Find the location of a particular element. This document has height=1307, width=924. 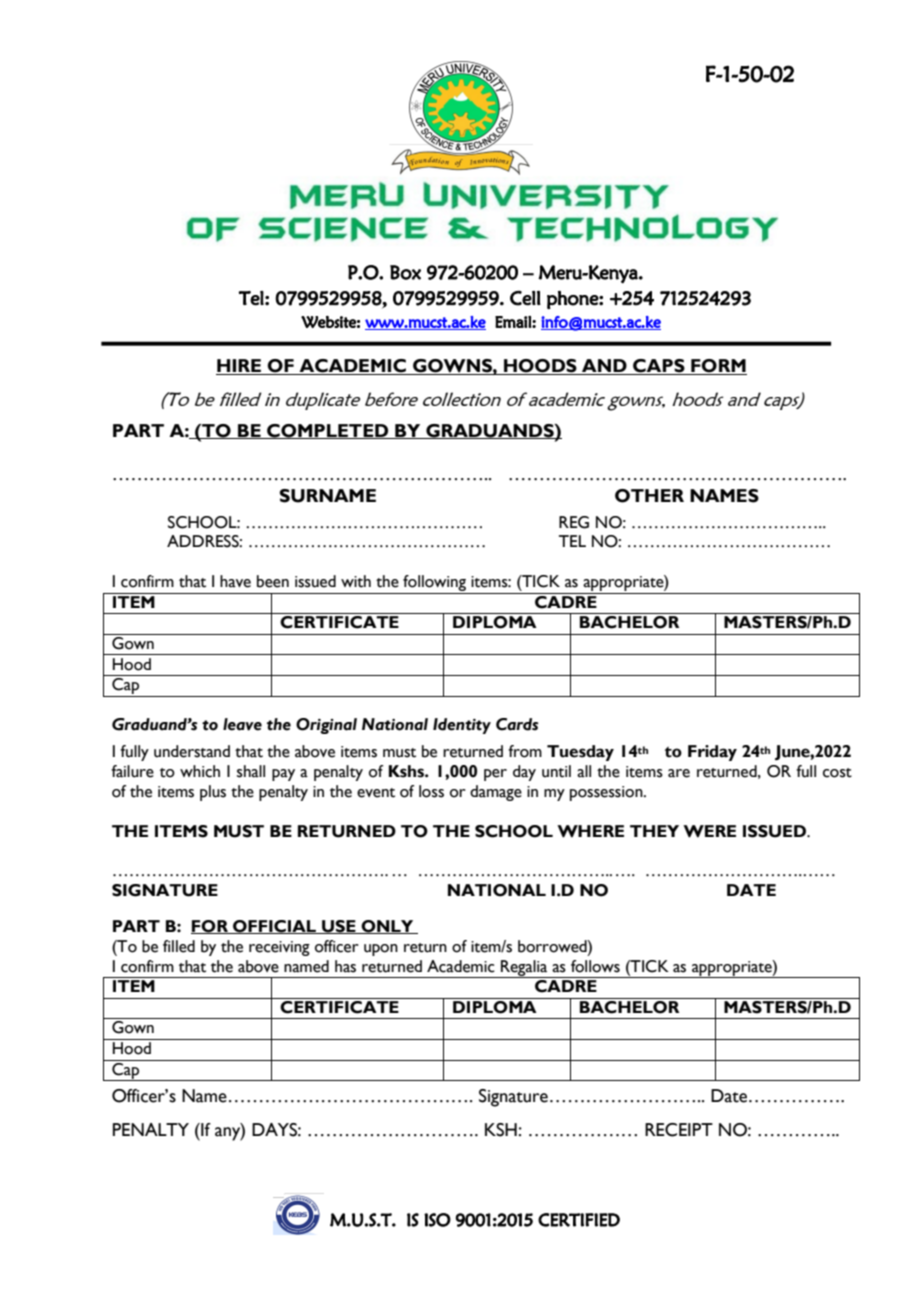

Cell is located at coordinates (525, 298).
